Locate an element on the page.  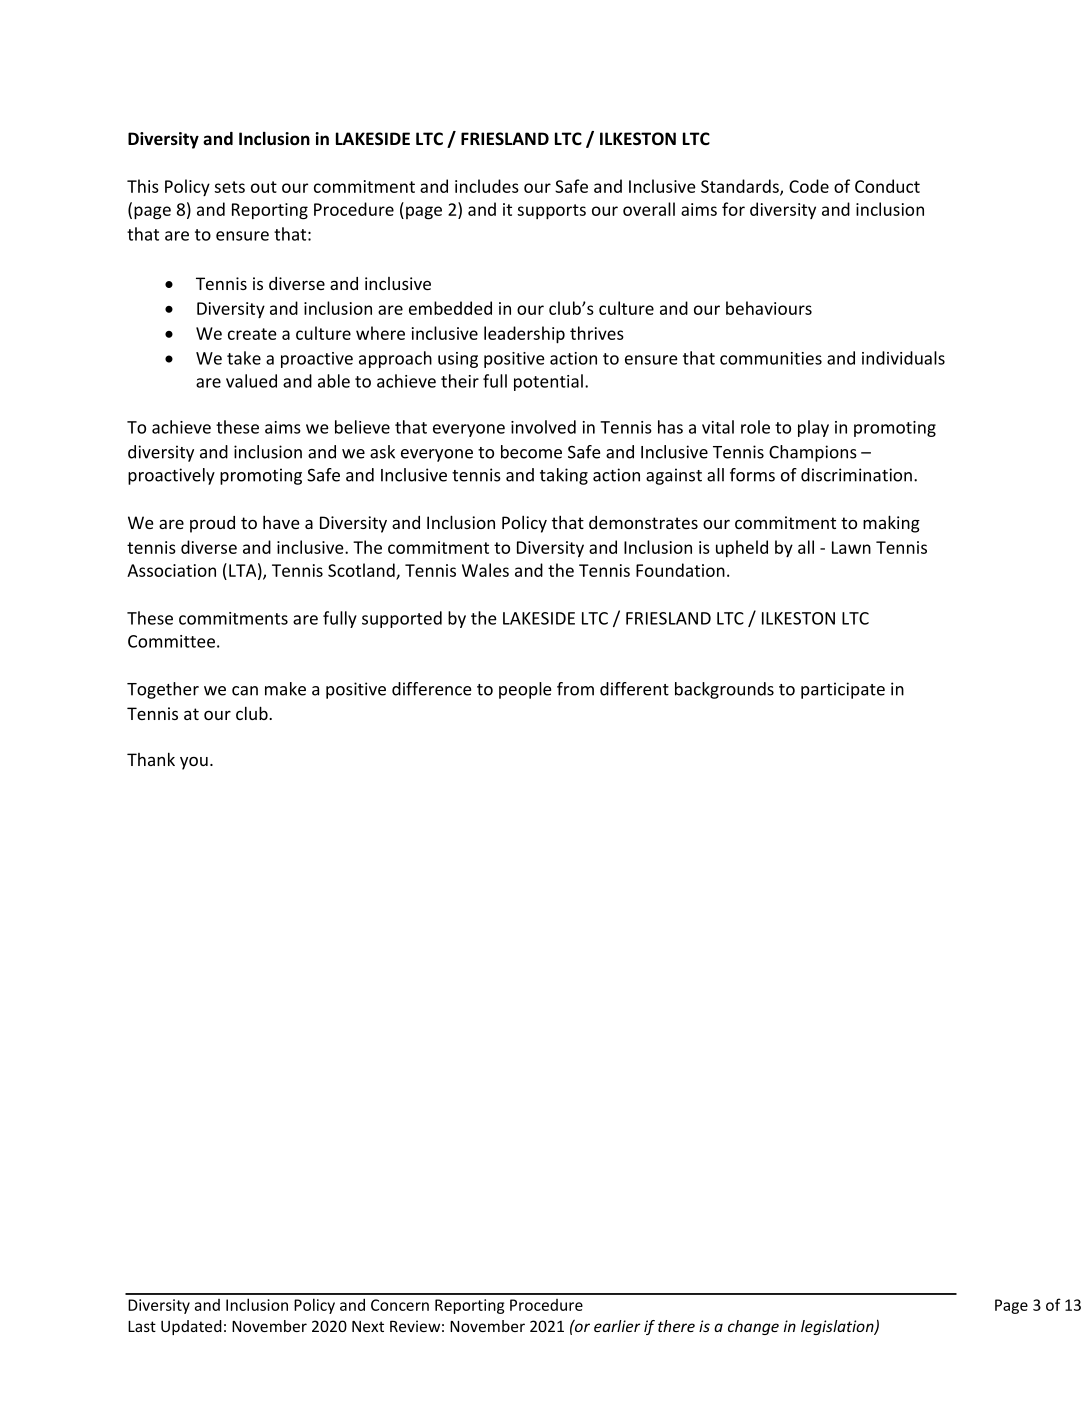
proud is located at coordinates (212, 524).
